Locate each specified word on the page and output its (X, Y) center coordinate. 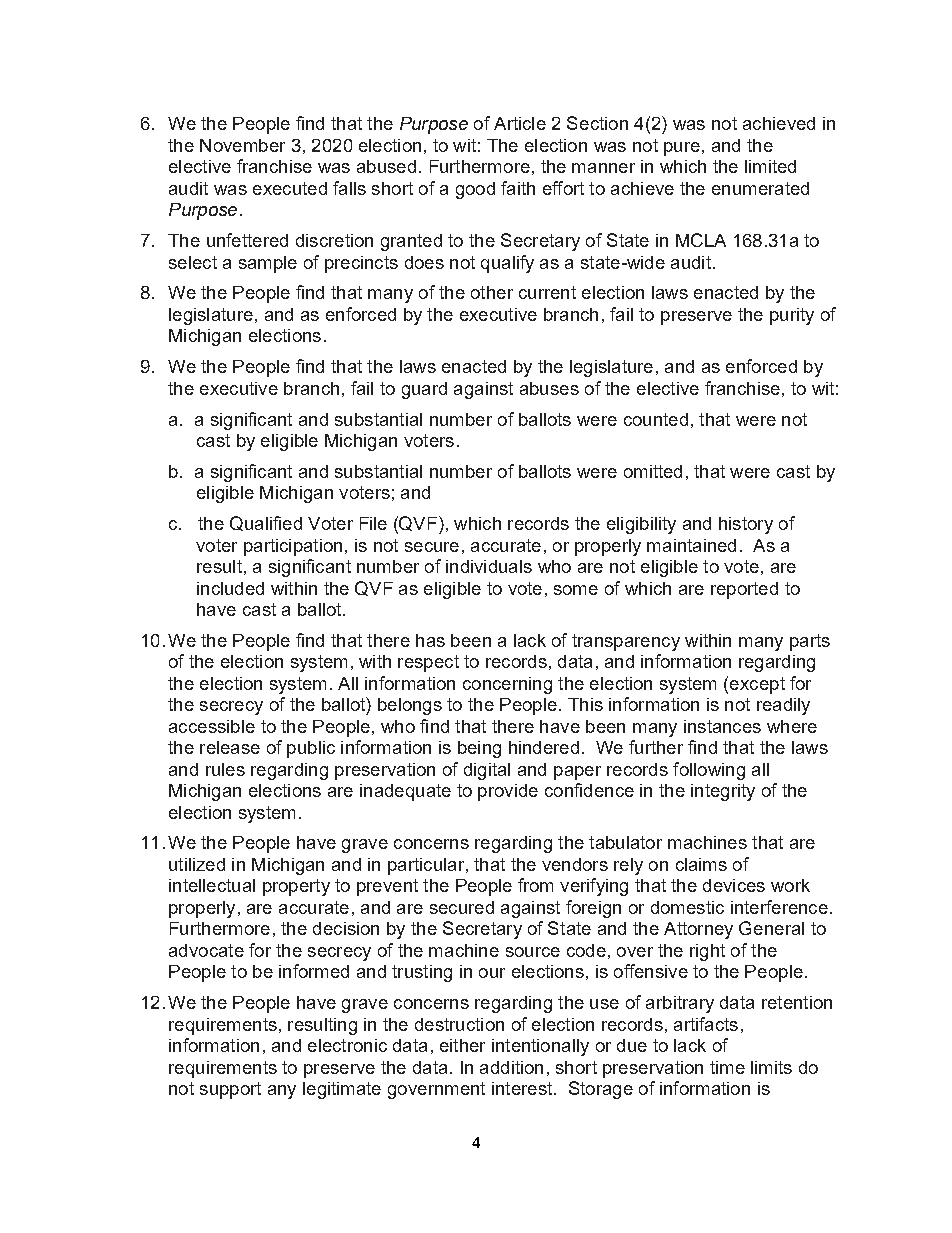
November (242, 145)
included (230, 588)
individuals (489, 566)
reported (744, 590)
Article (520, 123)
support (230, 1090)
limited (770, 166)
